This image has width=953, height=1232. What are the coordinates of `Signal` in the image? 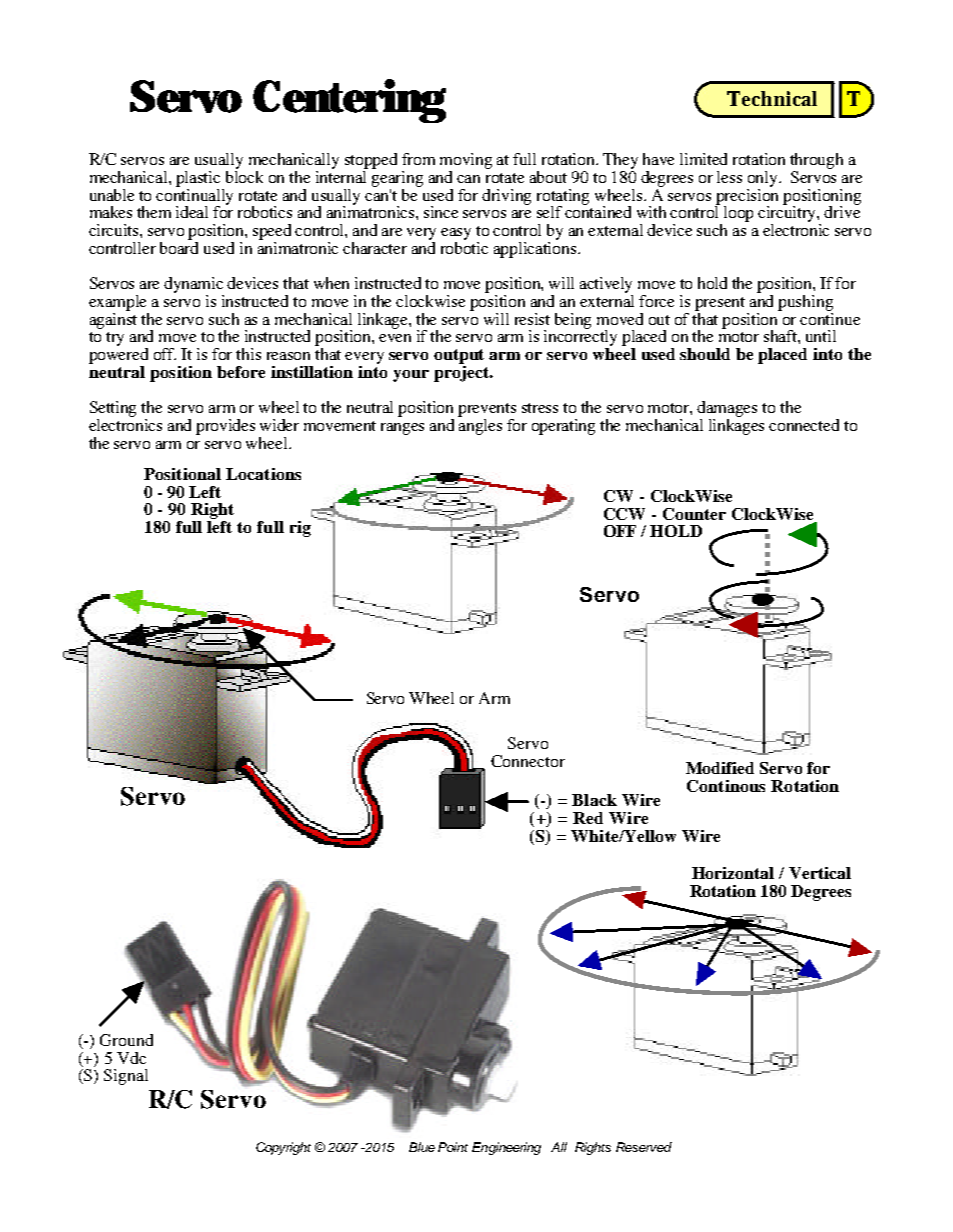 It's located at (126, 1077).
